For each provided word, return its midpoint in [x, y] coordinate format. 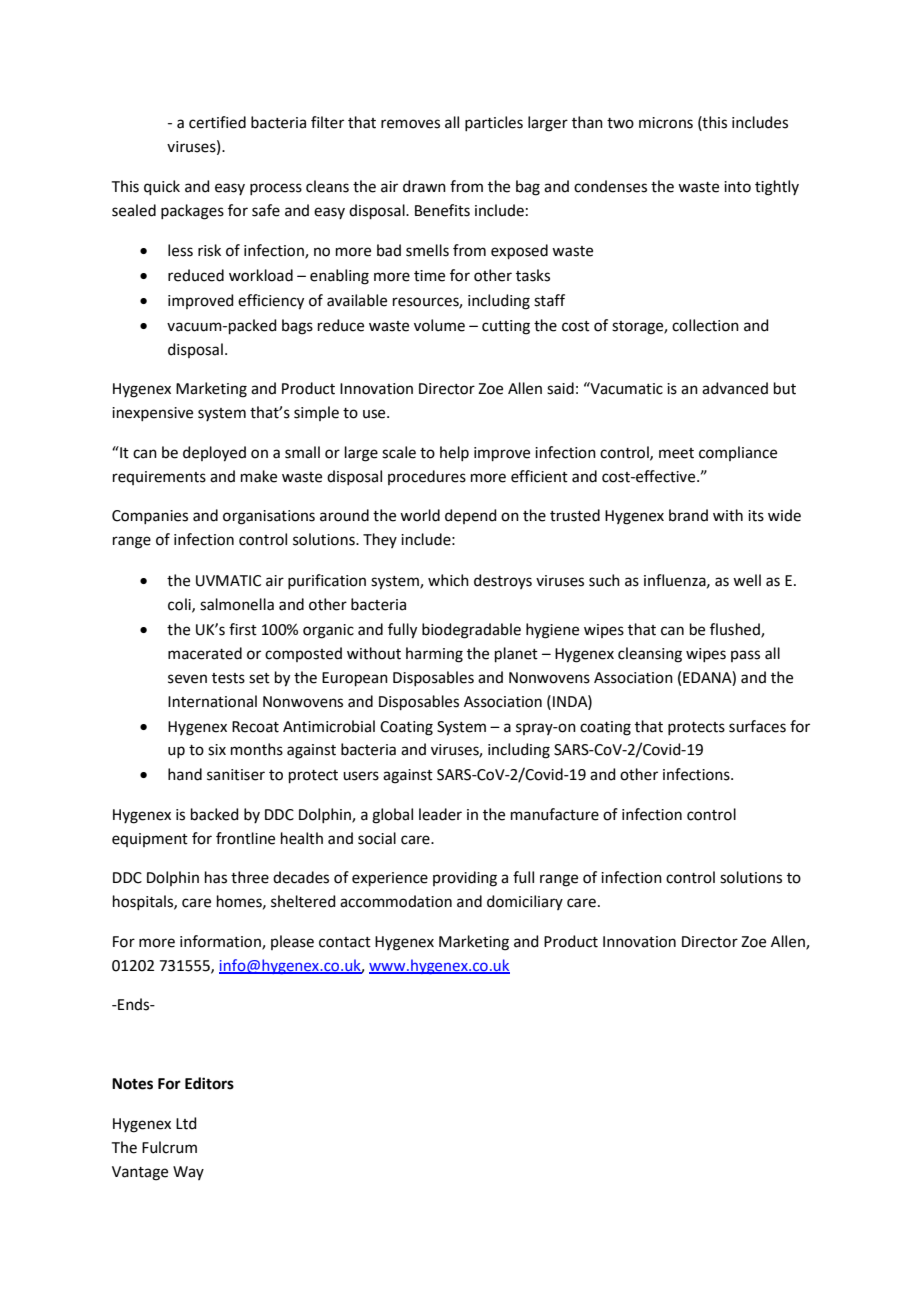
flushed [736, 630]
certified [217, 122]
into [737, 187]
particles [494, 123]
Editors [209, 1083]
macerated [205, 653]
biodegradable [471, 631]
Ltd [186, 1123]
